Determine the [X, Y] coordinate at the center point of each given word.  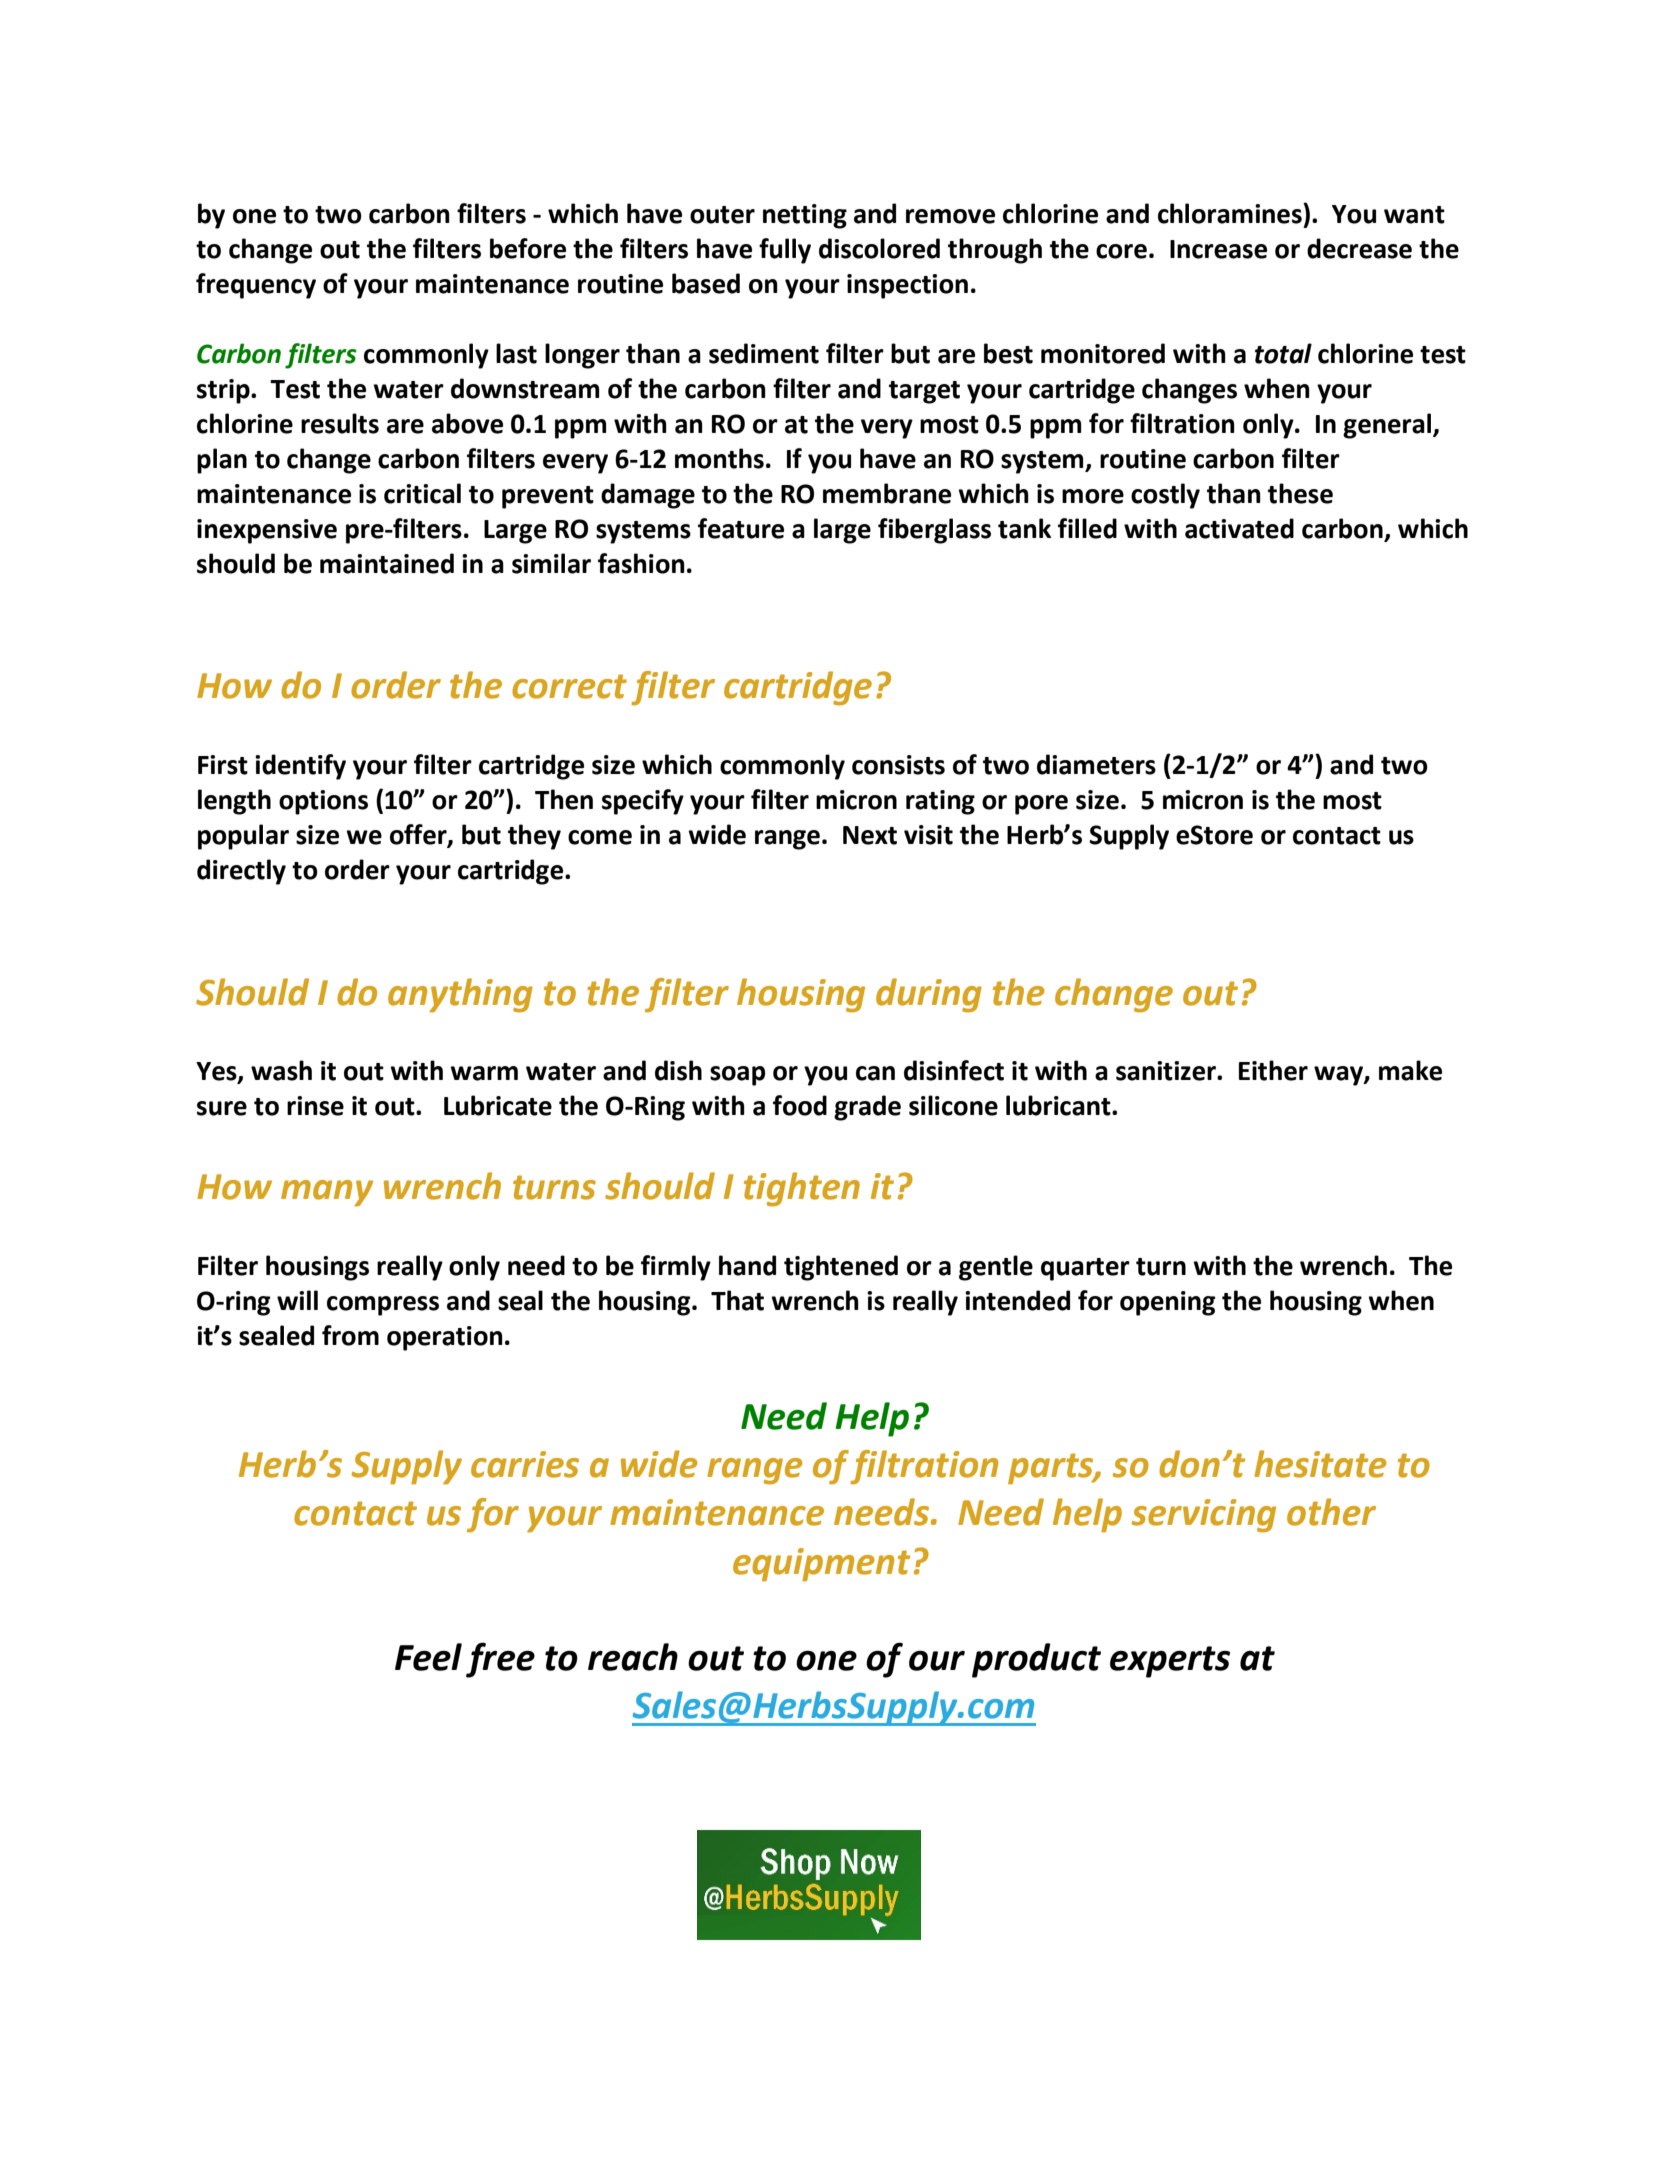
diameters [1096, 764]
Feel [428, 1657]
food [800, 1105]
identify [300, 767]
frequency [256, 286]
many [327, 1193]
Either [1273, 1070]
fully [785, 251]
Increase [1218, 249]
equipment [821, 1565]
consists [898, 765]
